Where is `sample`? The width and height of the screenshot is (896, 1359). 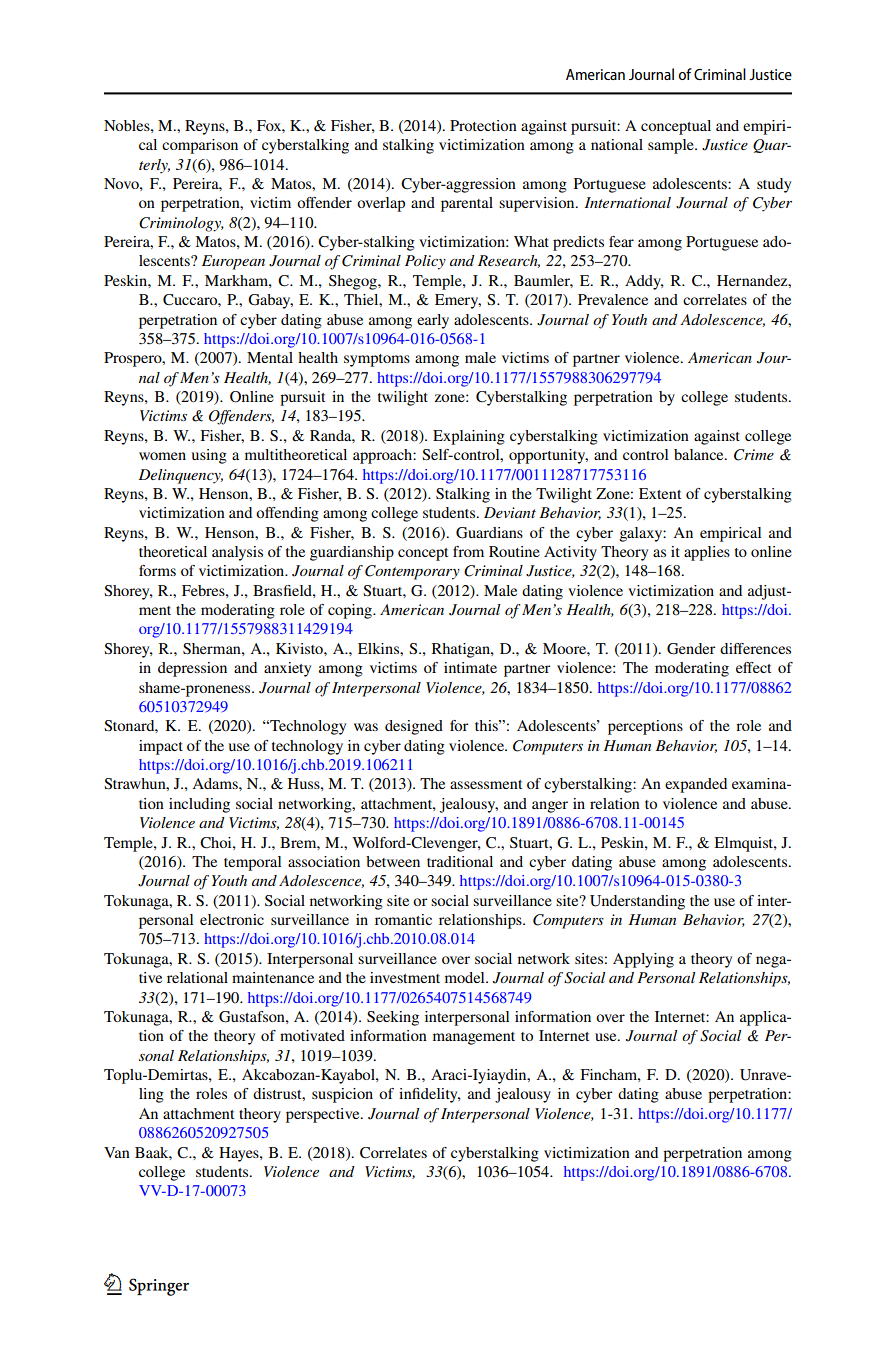 sample is located at coordinates (672, 146).
